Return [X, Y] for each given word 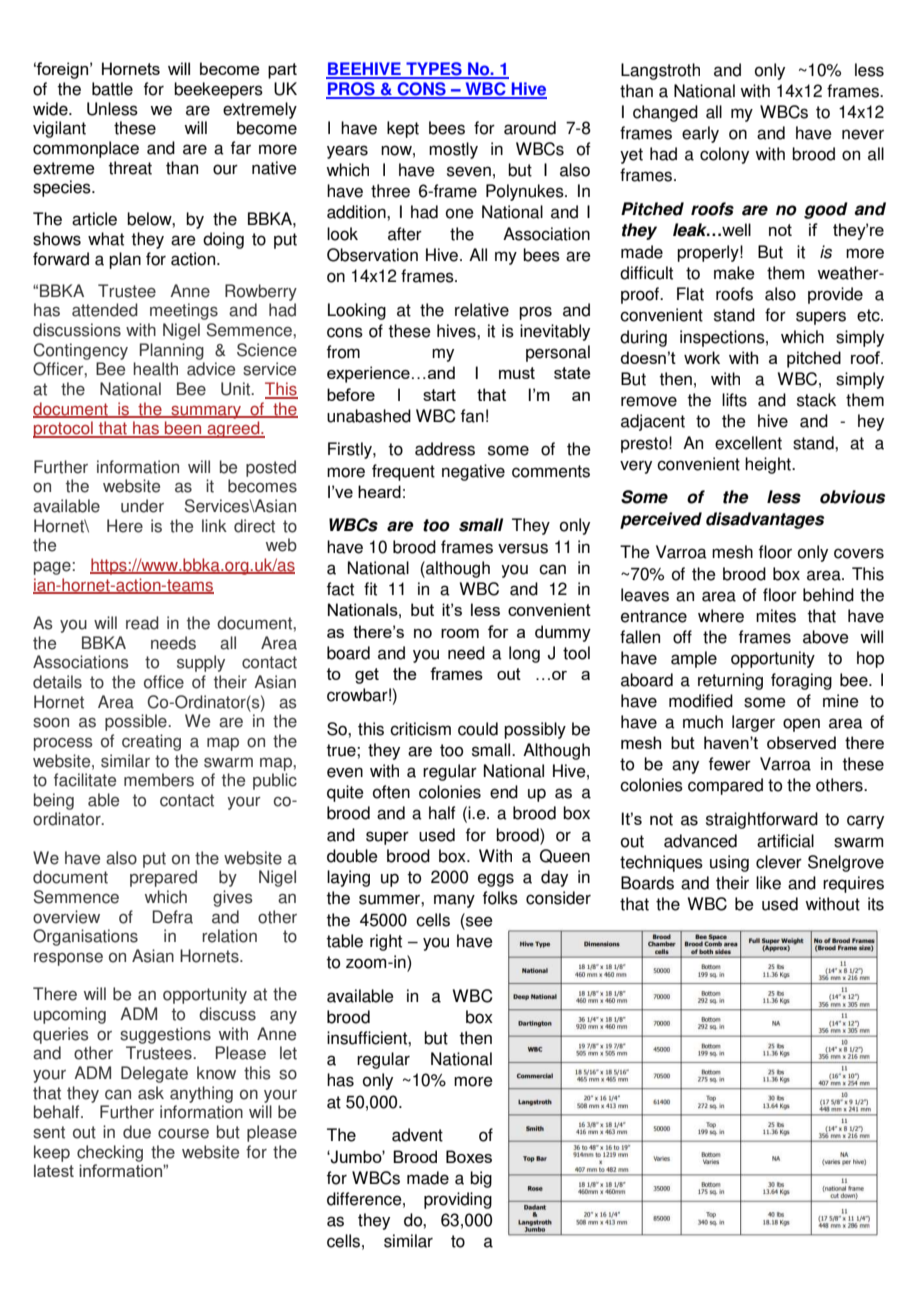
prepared [163, 878]
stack [816, 400]
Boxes [469, 1156]
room [460, 633]
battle [112, 89]
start [439, 395]
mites [776, 616]
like [768, 883]
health [156, 369]
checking [110, 1153]
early [700, 134]
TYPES [434, 70]
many [454, 901]
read [142, 623]
